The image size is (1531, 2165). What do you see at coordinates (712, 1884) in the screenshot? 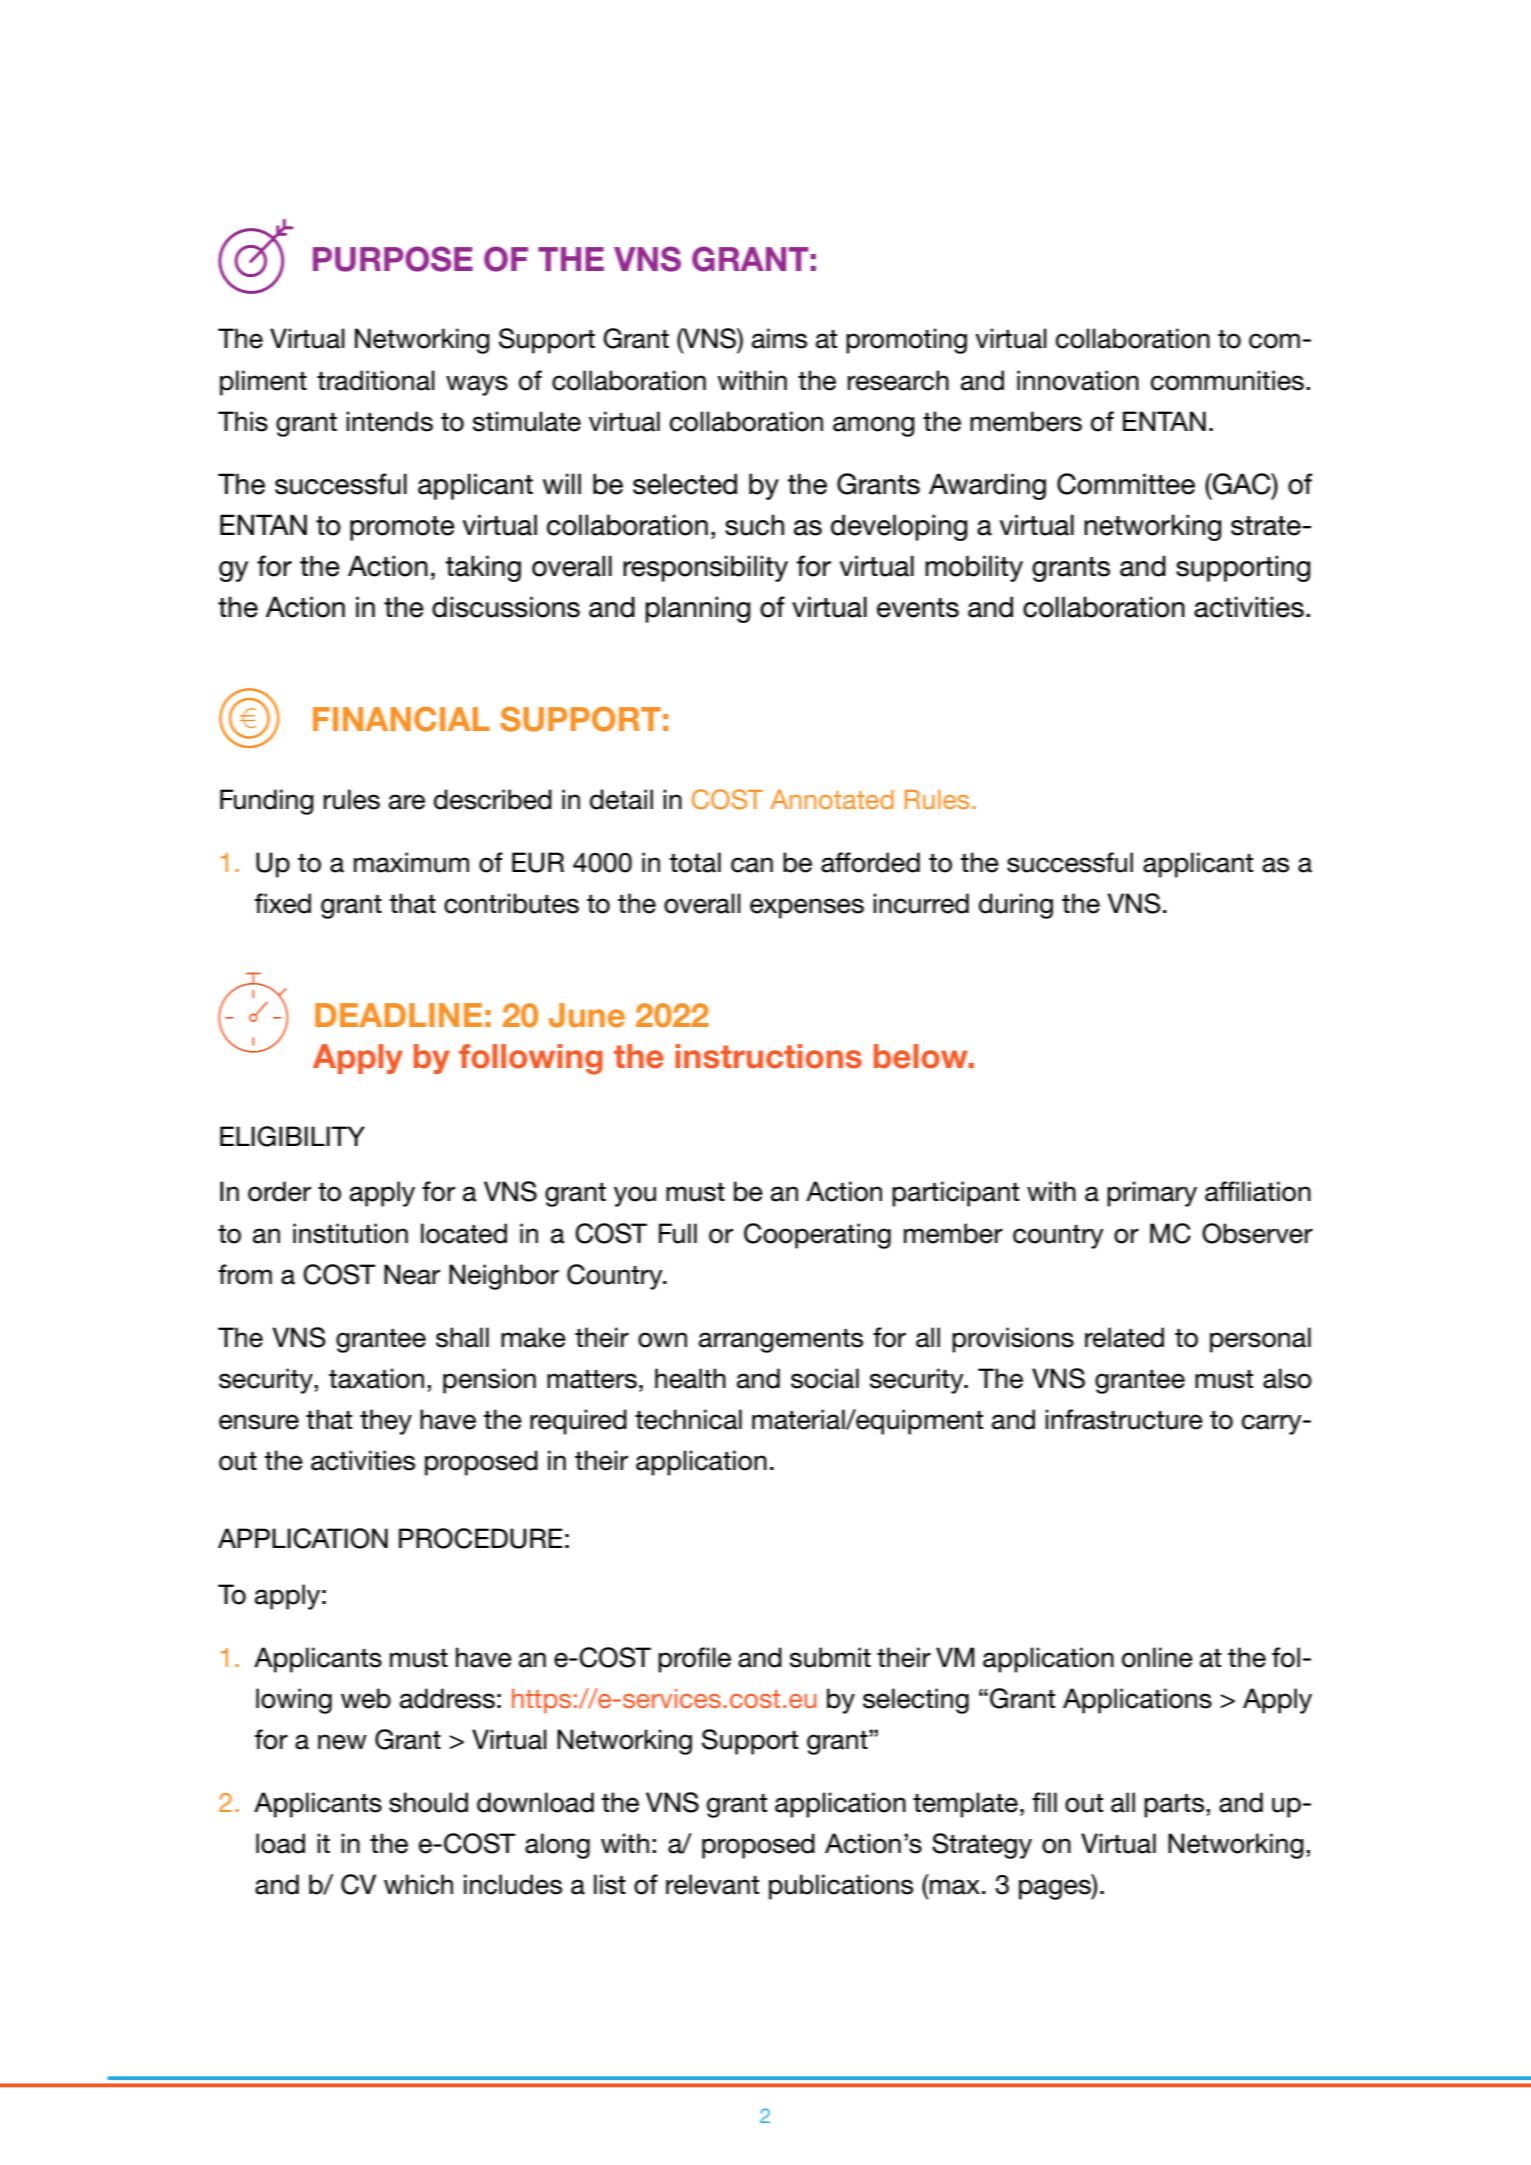
I see `relevant` at bounding box center [712, 1884].
